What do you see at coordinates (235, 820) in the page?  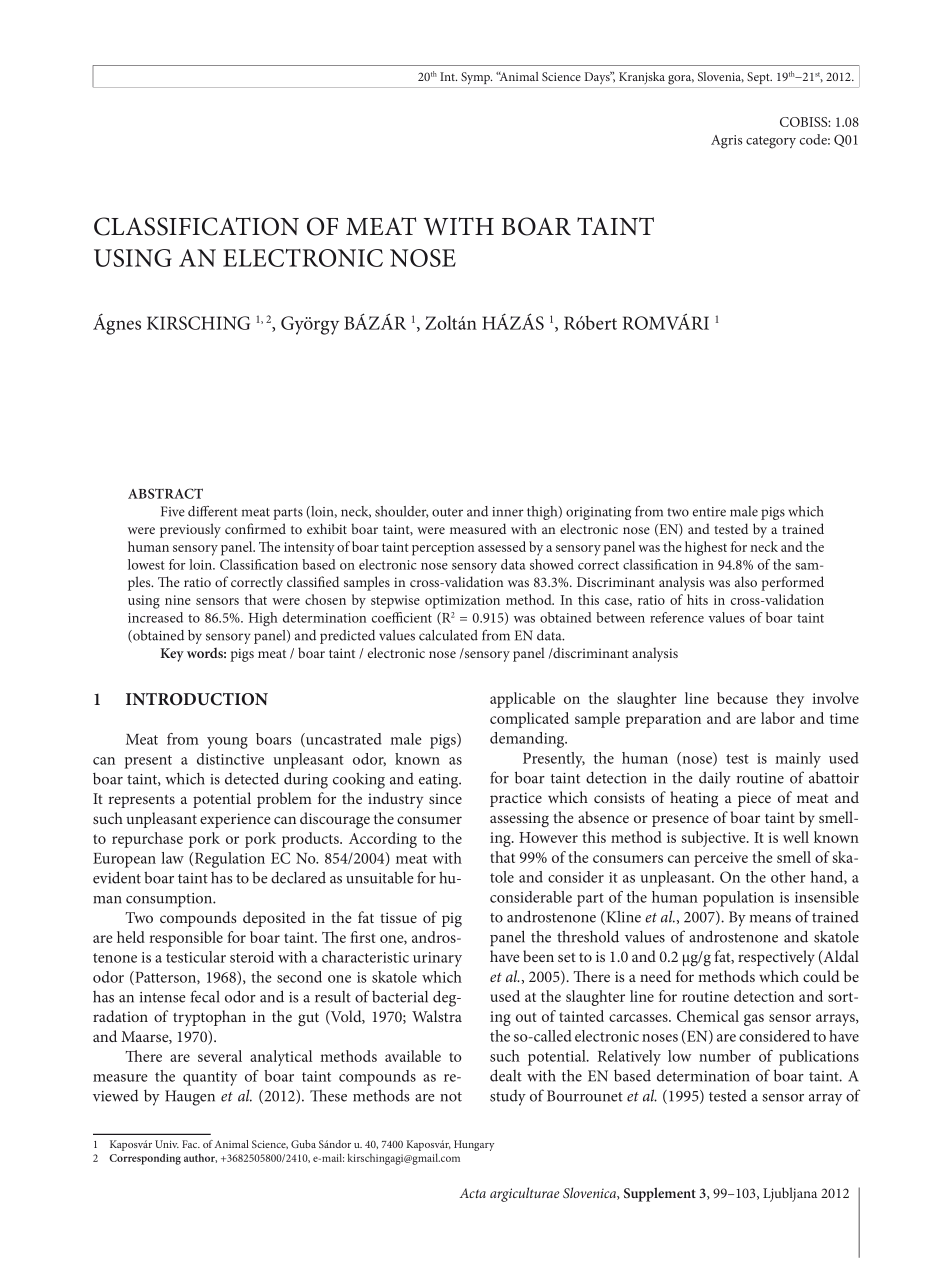 I see `experience` at bounding box center [235, 820].
